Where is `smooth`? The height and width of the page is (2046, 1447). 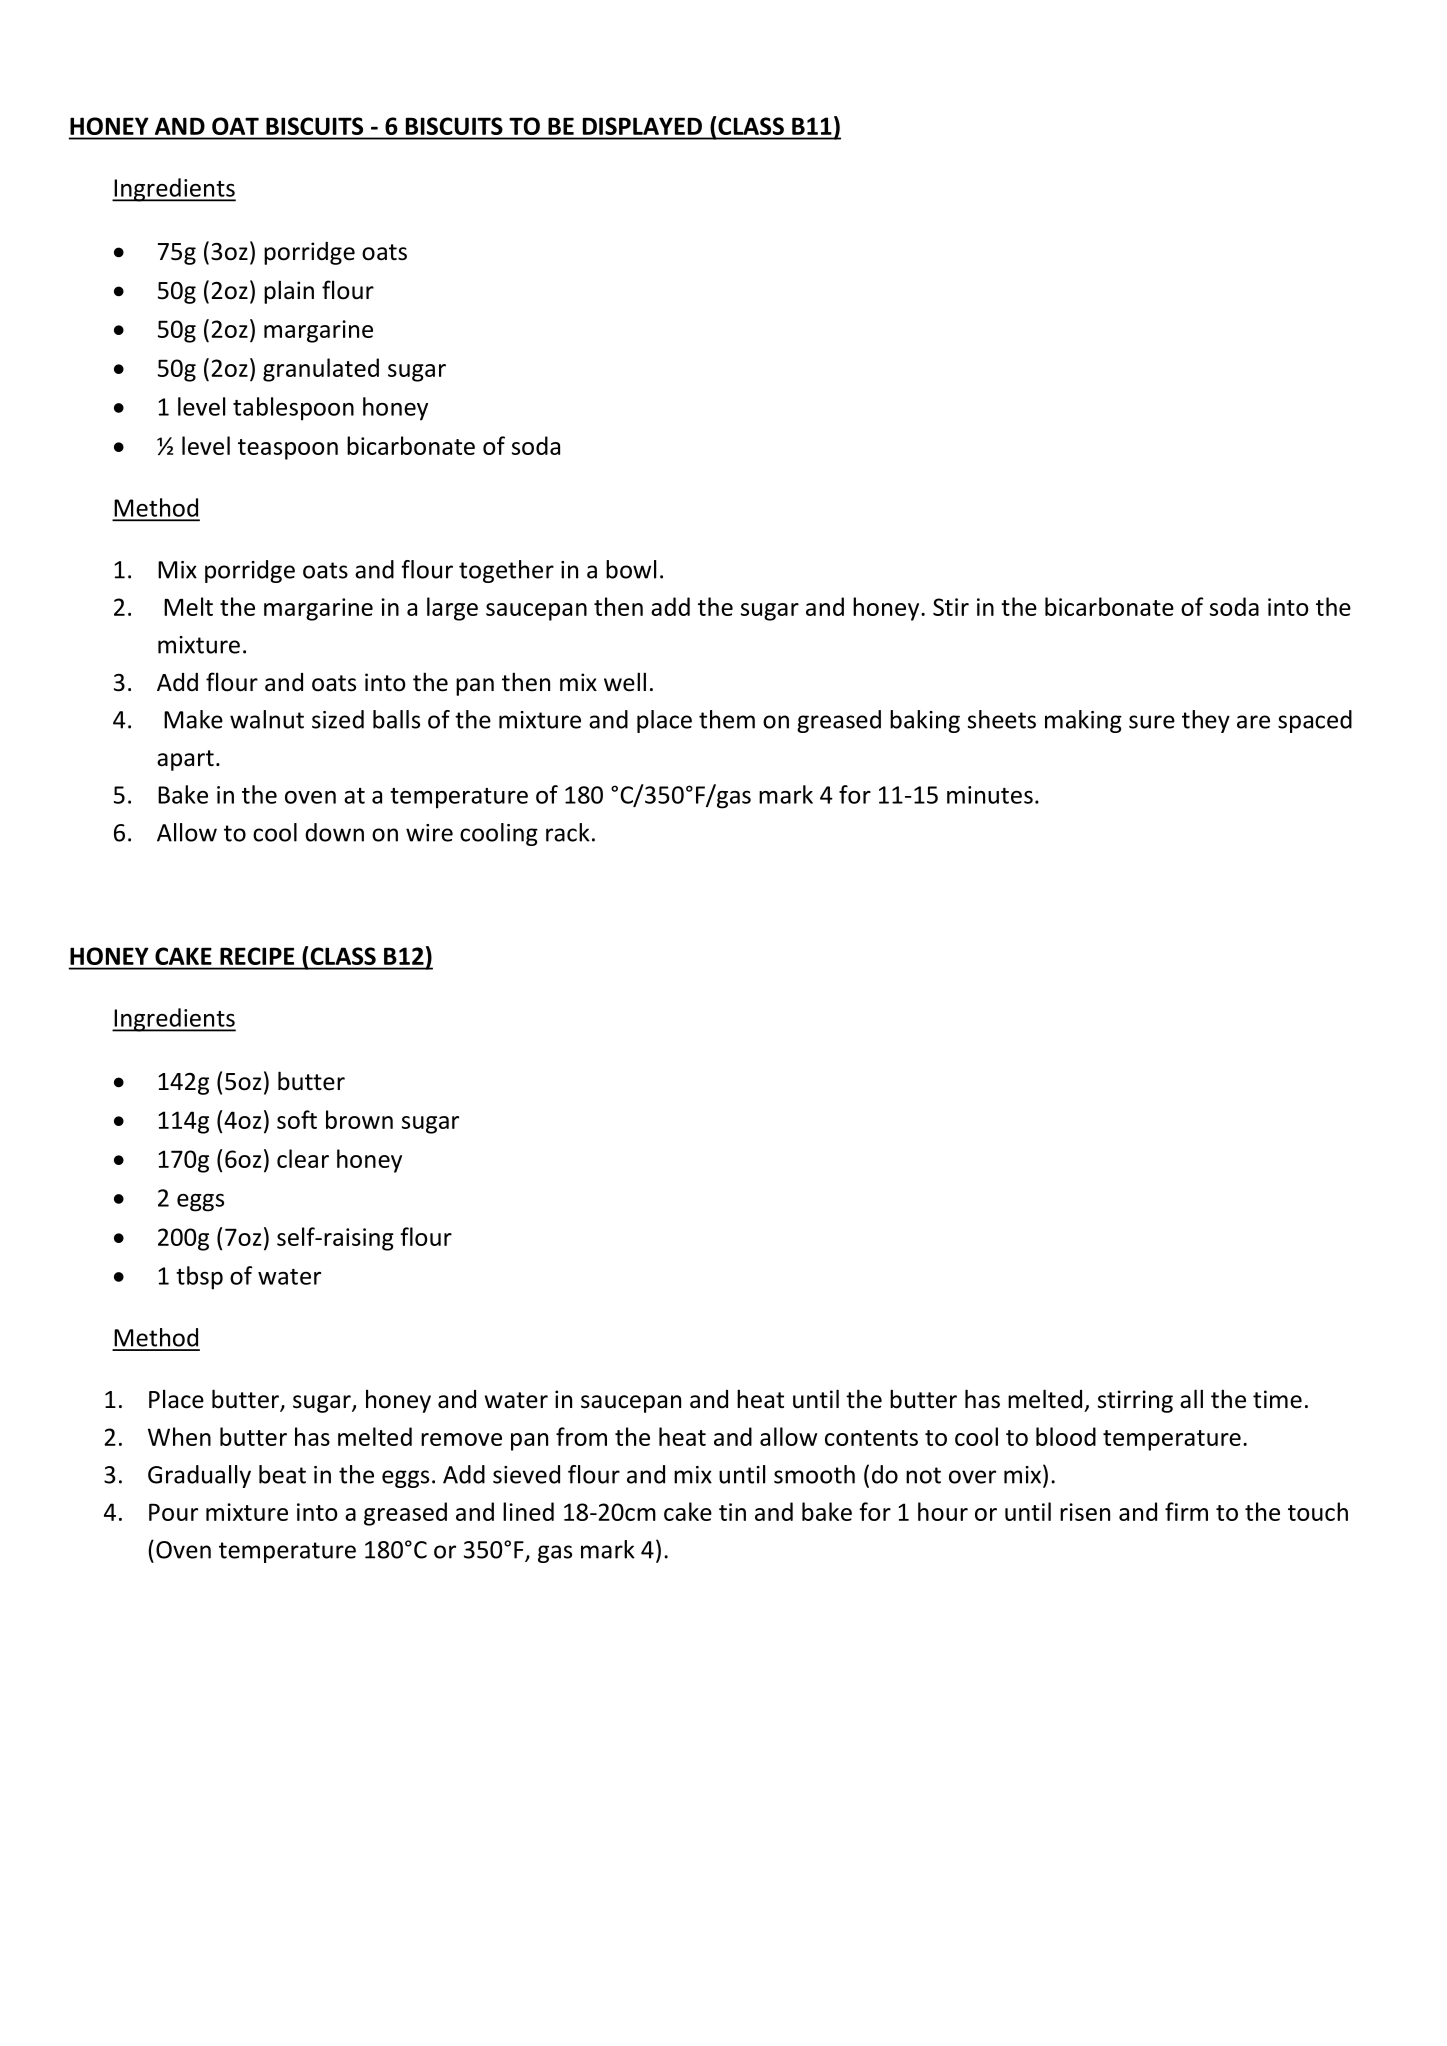 smooth is located at coordinates (814, 1474).
